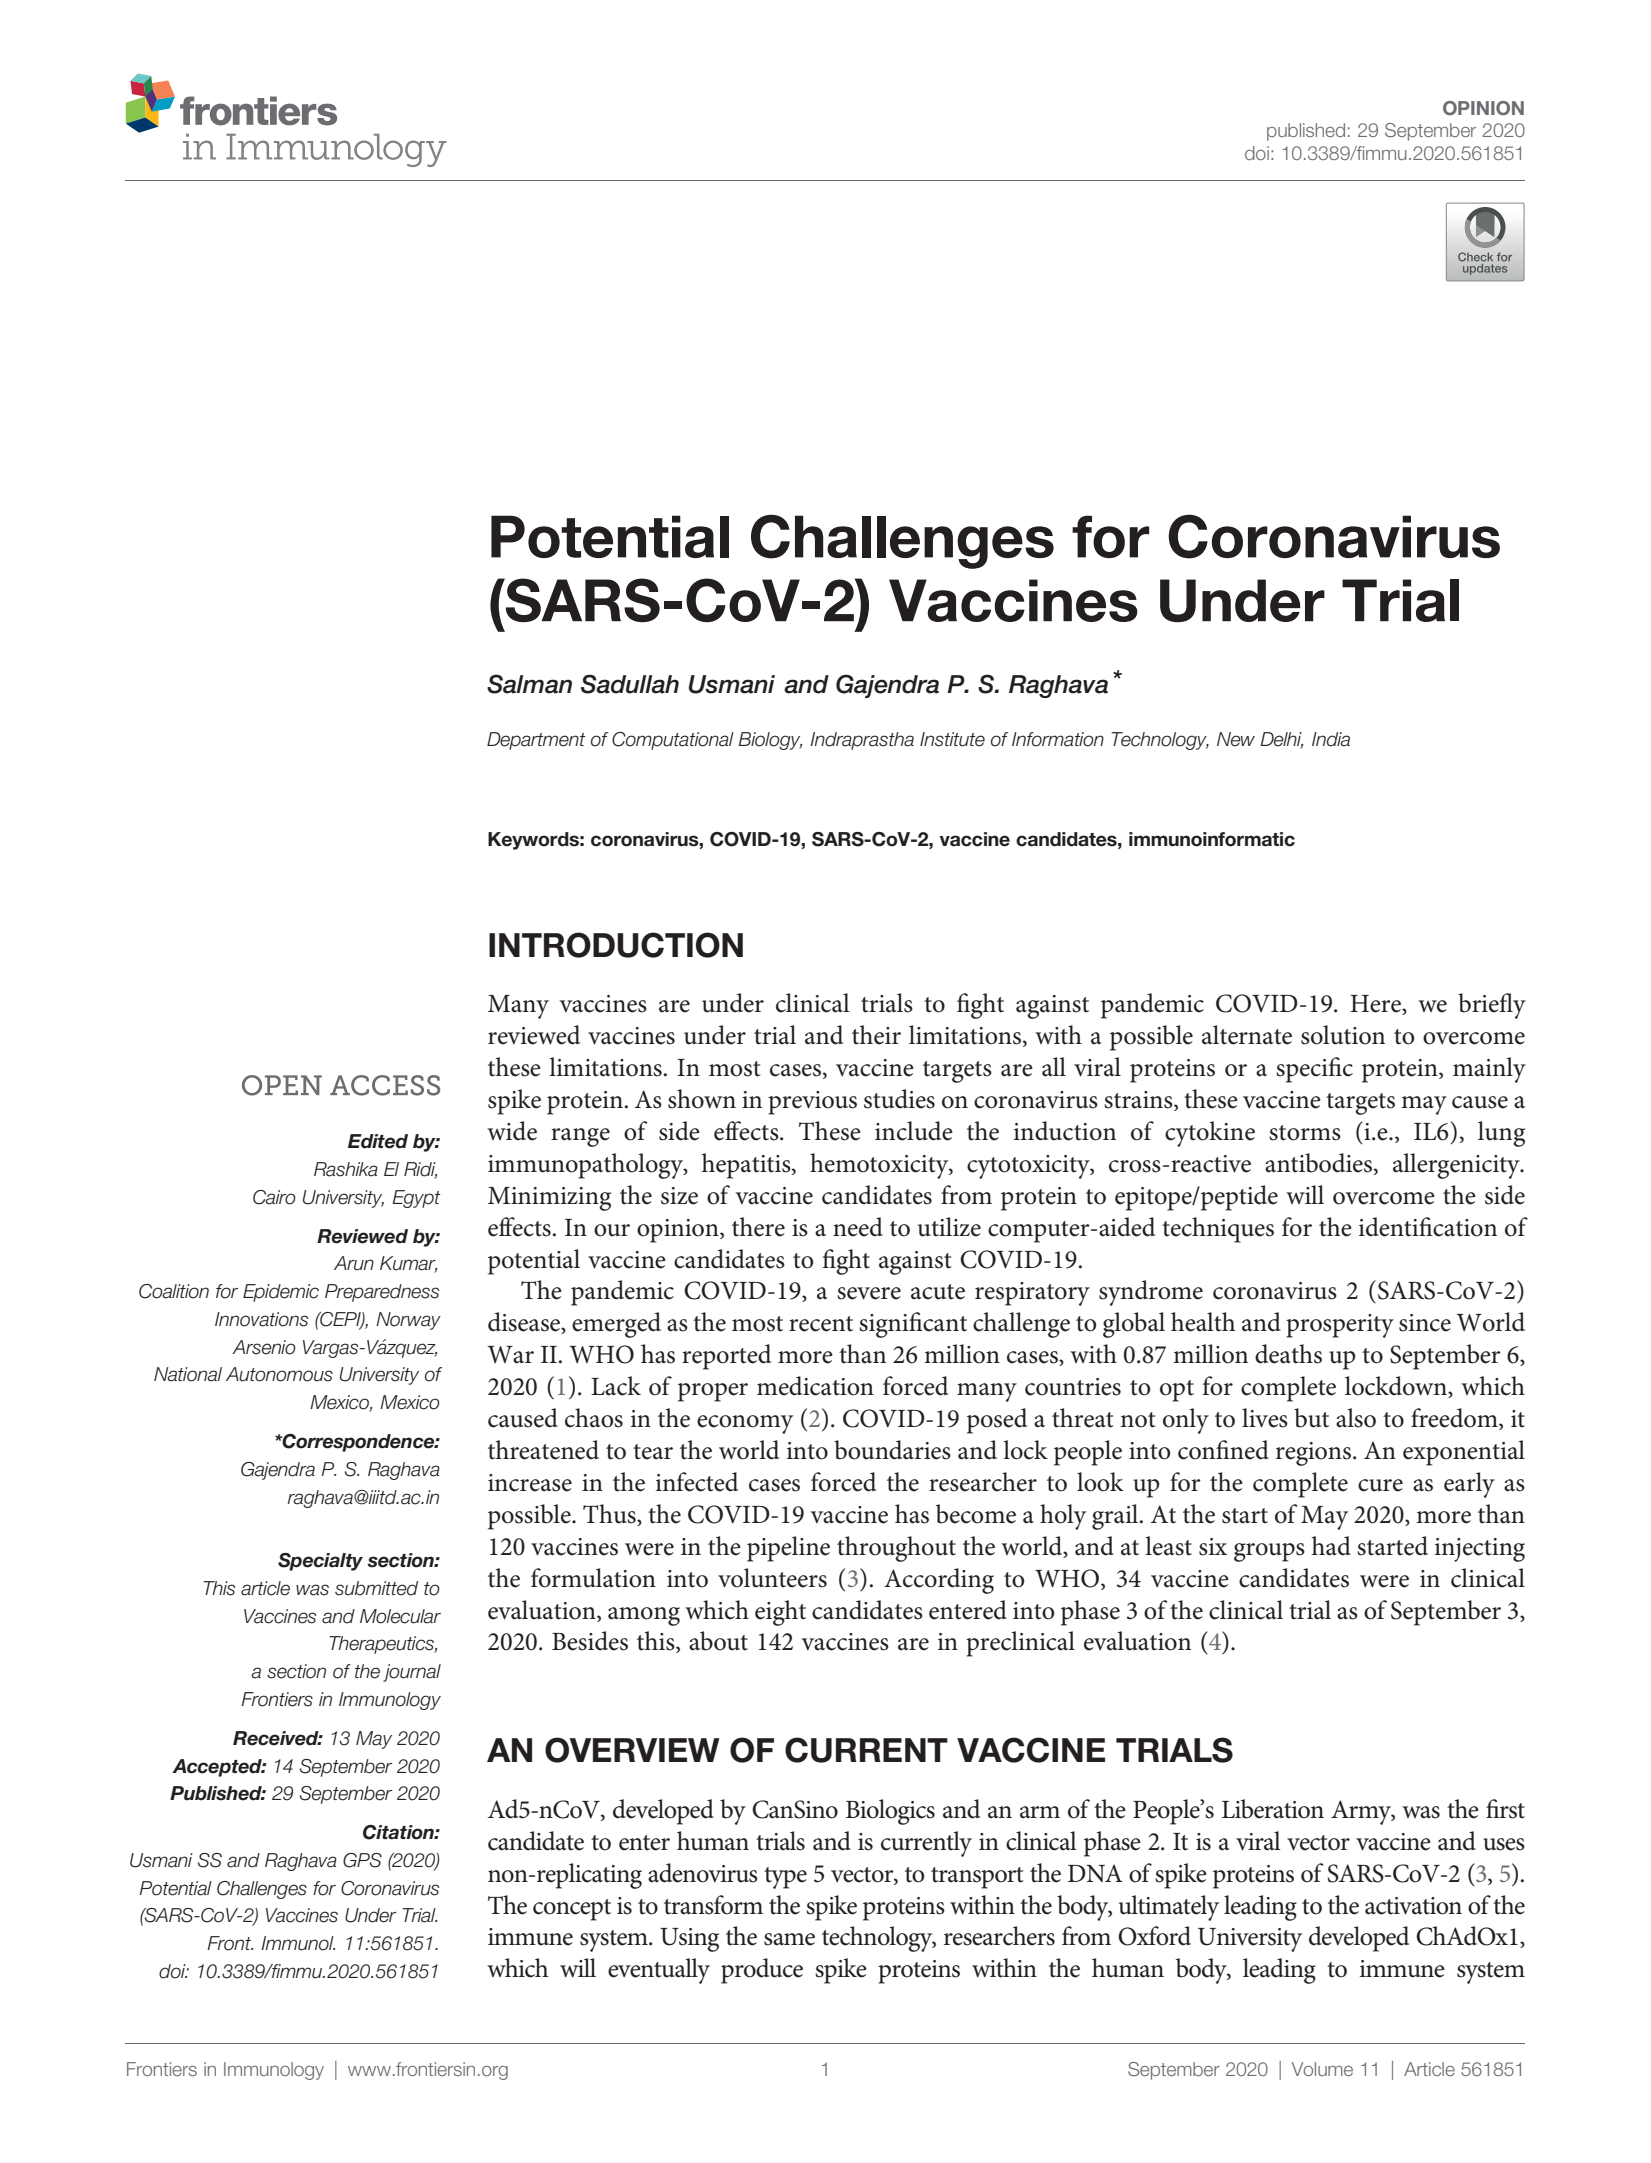 This page has height=2163, width=1651. What do you see at coordinates (815, 1386) in the page?
I see `medication` at bounding box center [815, 1386].
